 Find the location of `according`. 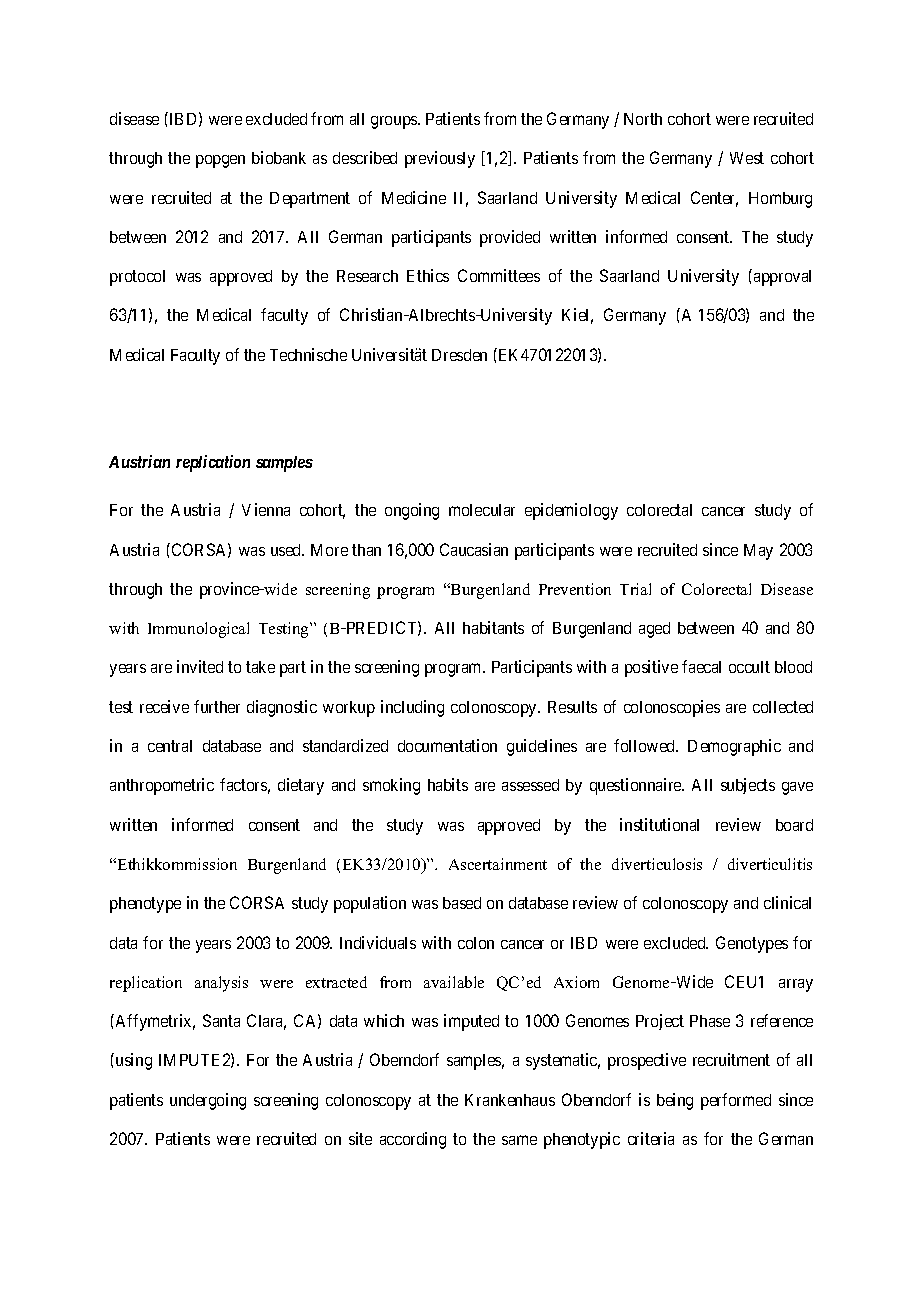

according is located at coordinates (413, 1140).
